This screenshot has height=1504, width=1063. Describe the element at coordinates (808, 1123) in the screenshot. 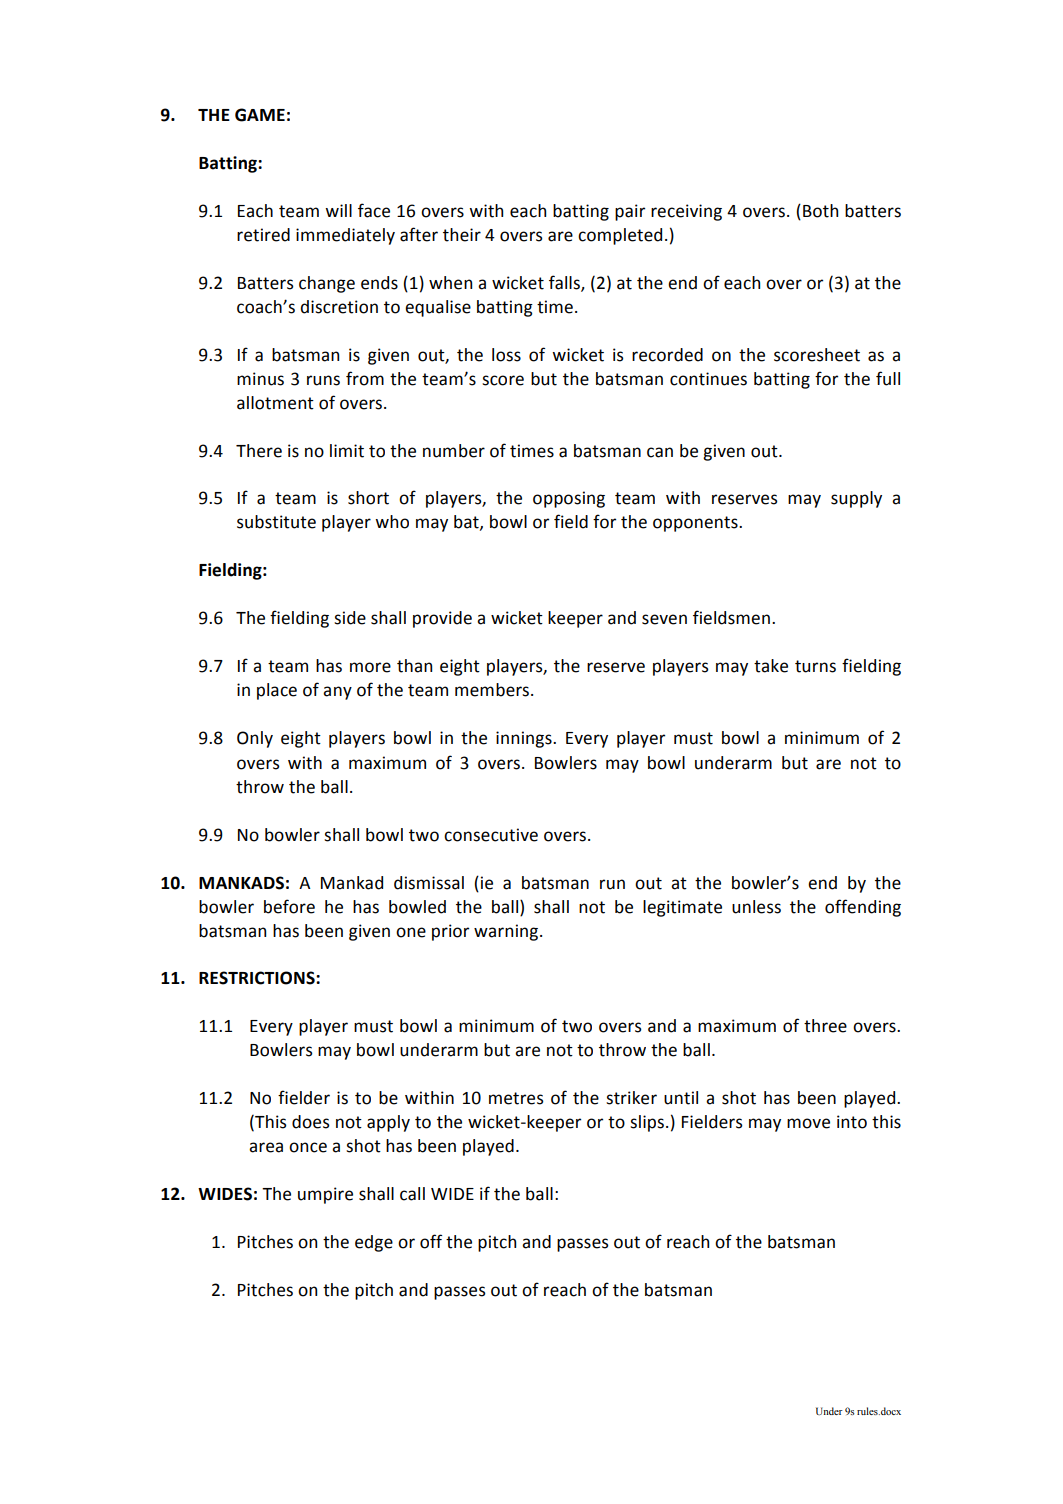

I see `move` at that location.
